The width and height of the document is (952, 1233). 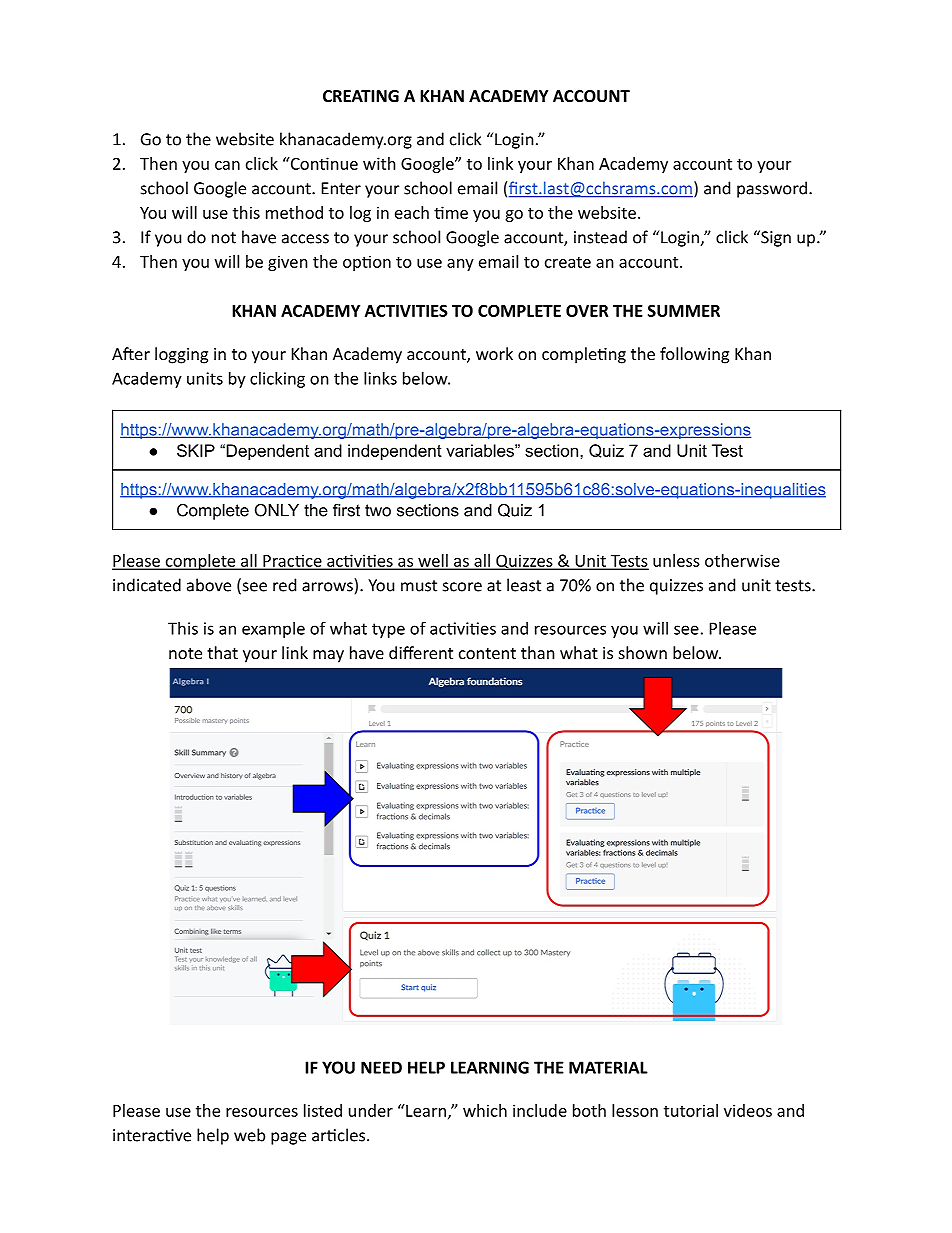 I want to click on which, so click(x=485, y=1110).
